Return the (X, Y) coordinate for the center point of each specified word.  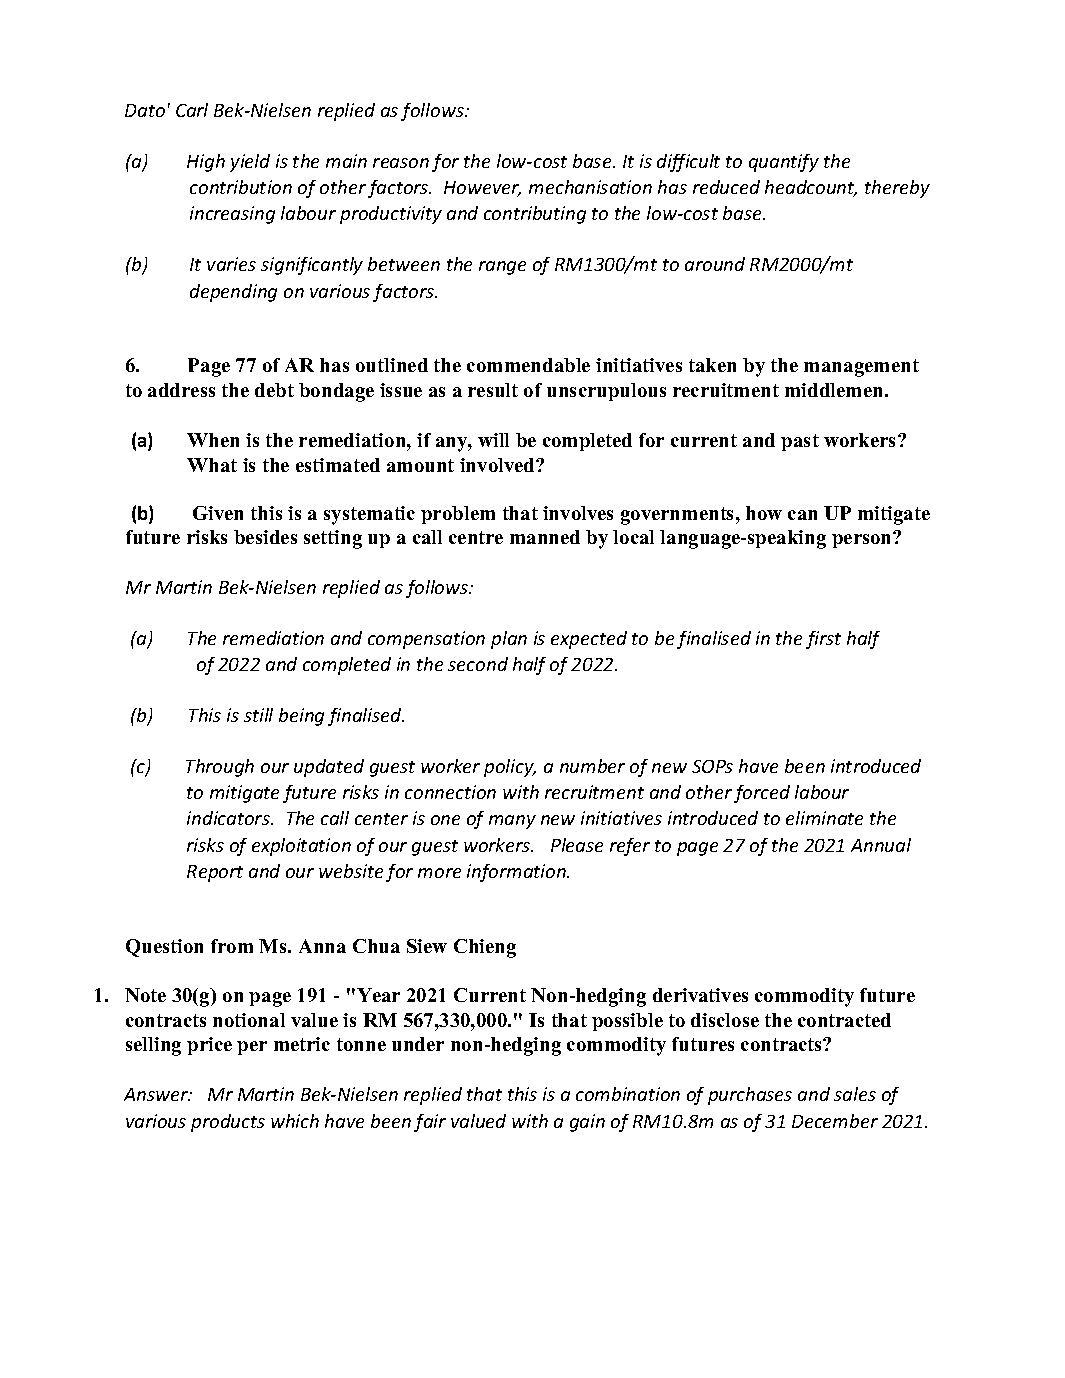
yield (250, 163)
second (478, 664)
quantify (784, 163)
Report (215, 873)
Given (218, 513)
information (517, 873)
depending (233, 293)
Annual (881, 845)
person (863, 540)
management (861, 368)
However (482, 189)
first (823, 640)
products (228, 1123)
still (258, 715)
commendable (528, 365)
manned (545, 537)
